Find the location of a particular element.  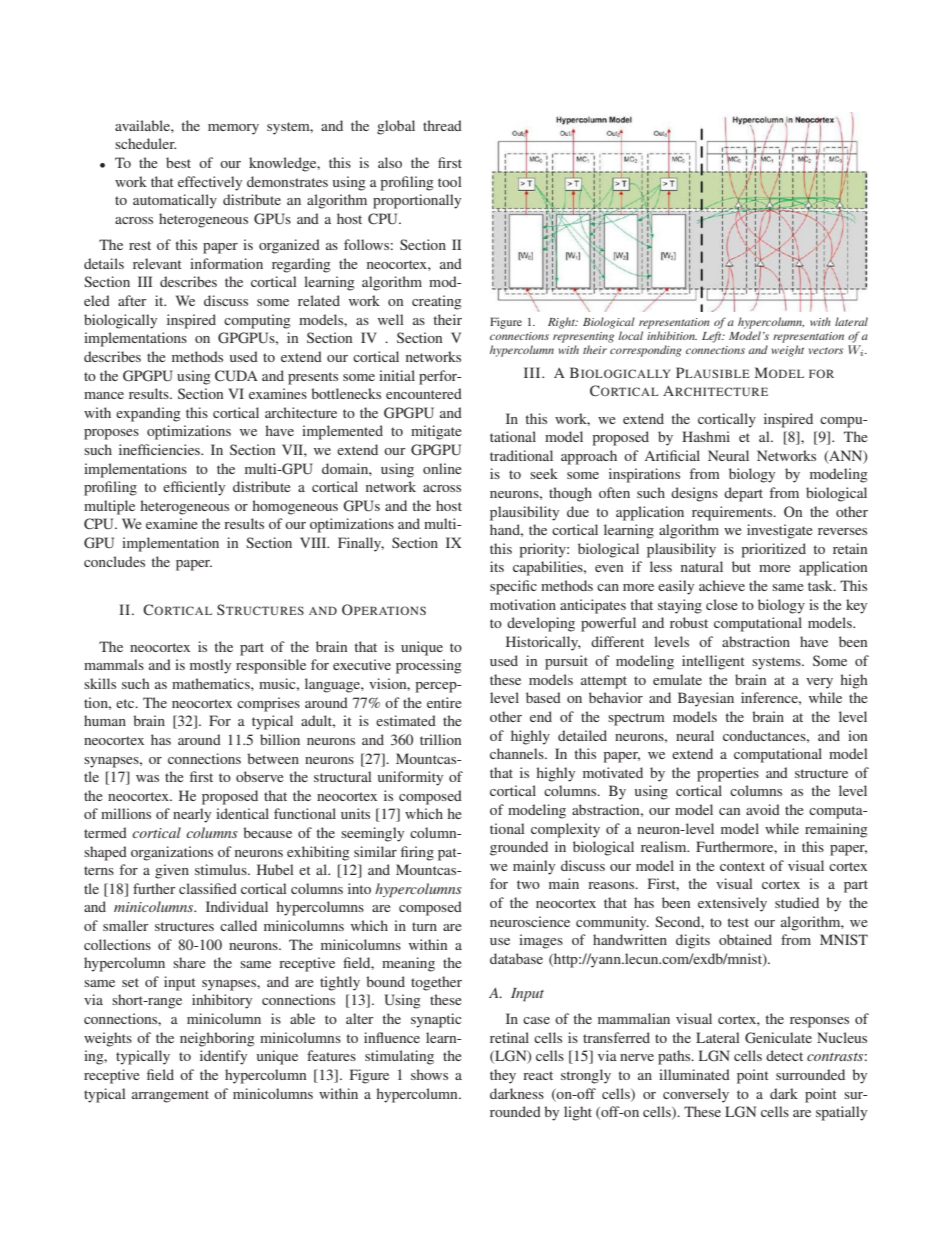

online is located at coordinates (442, 468).
